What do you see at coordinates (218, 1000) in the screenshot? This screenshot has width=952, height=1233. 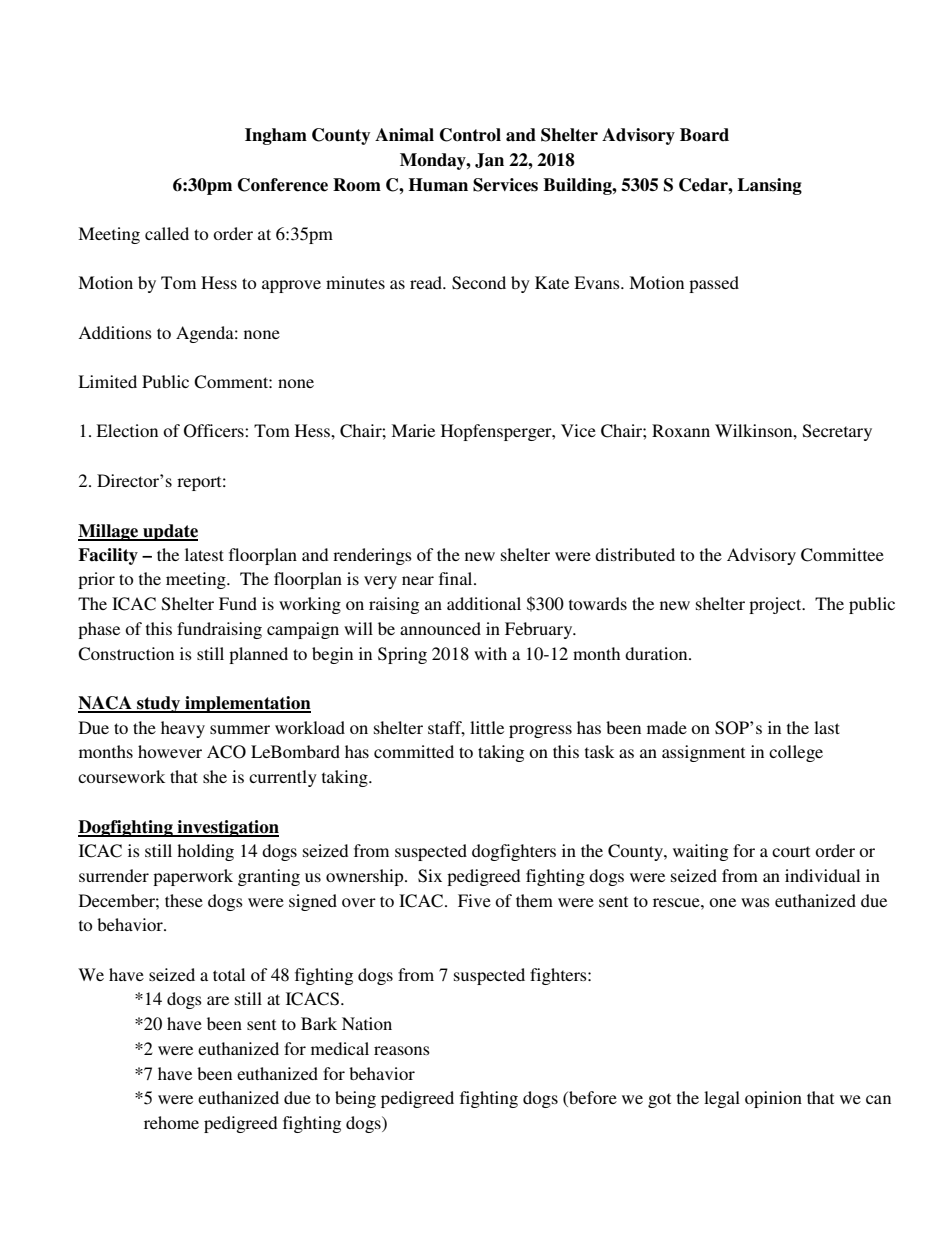 I see `are` at bounding box center [218, 1000].
